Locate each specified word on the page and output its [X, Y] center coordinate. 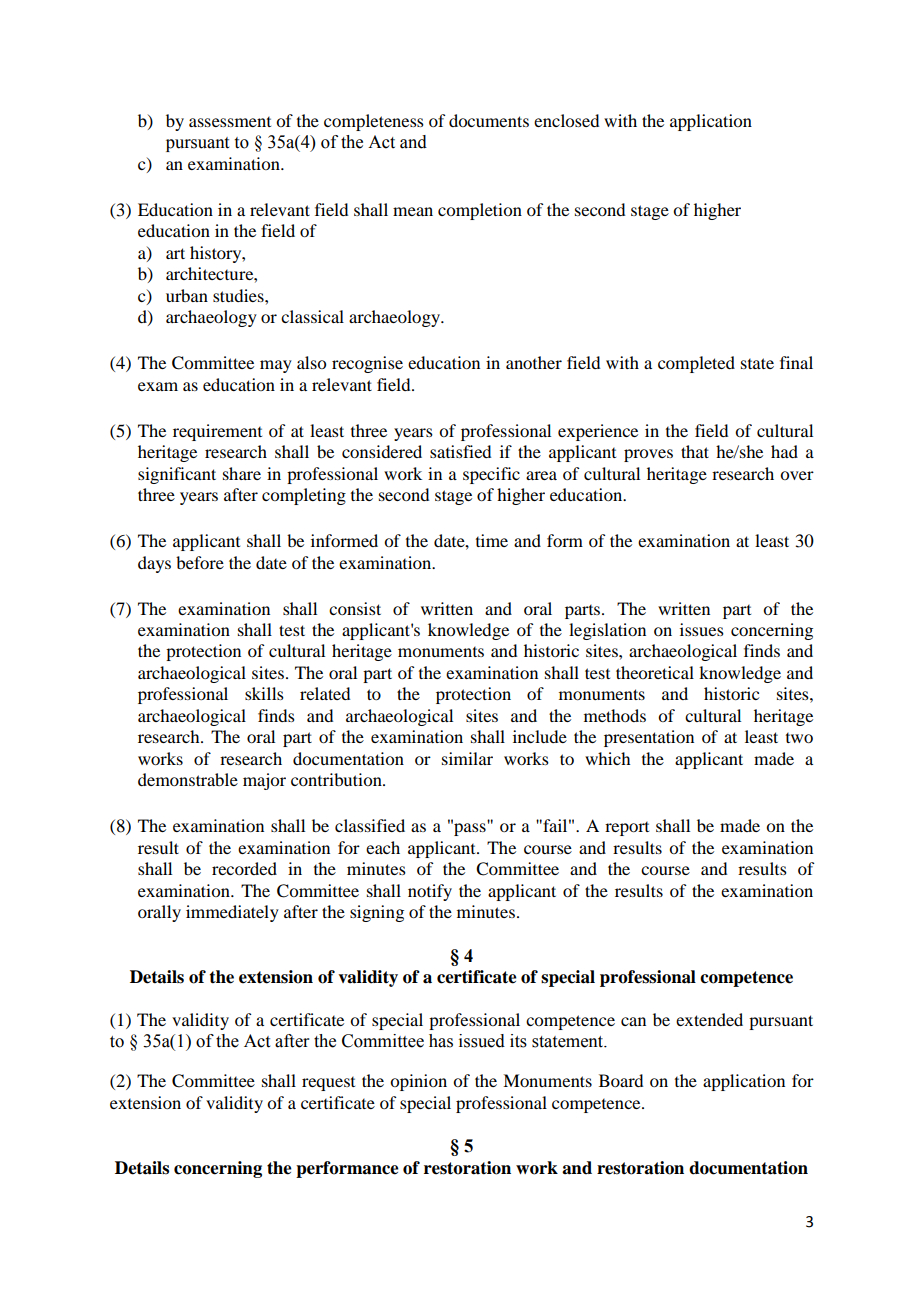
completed [696, 364]
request [328, 1084]
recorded [244, 868]
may [276, 366]
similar [467, 758]
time [492, 540]
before [200, 562]
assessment [230, 122]
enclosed [566, 120]
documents [489, 120]
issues [702, 629]
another [534, 362]
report [627, 829]
